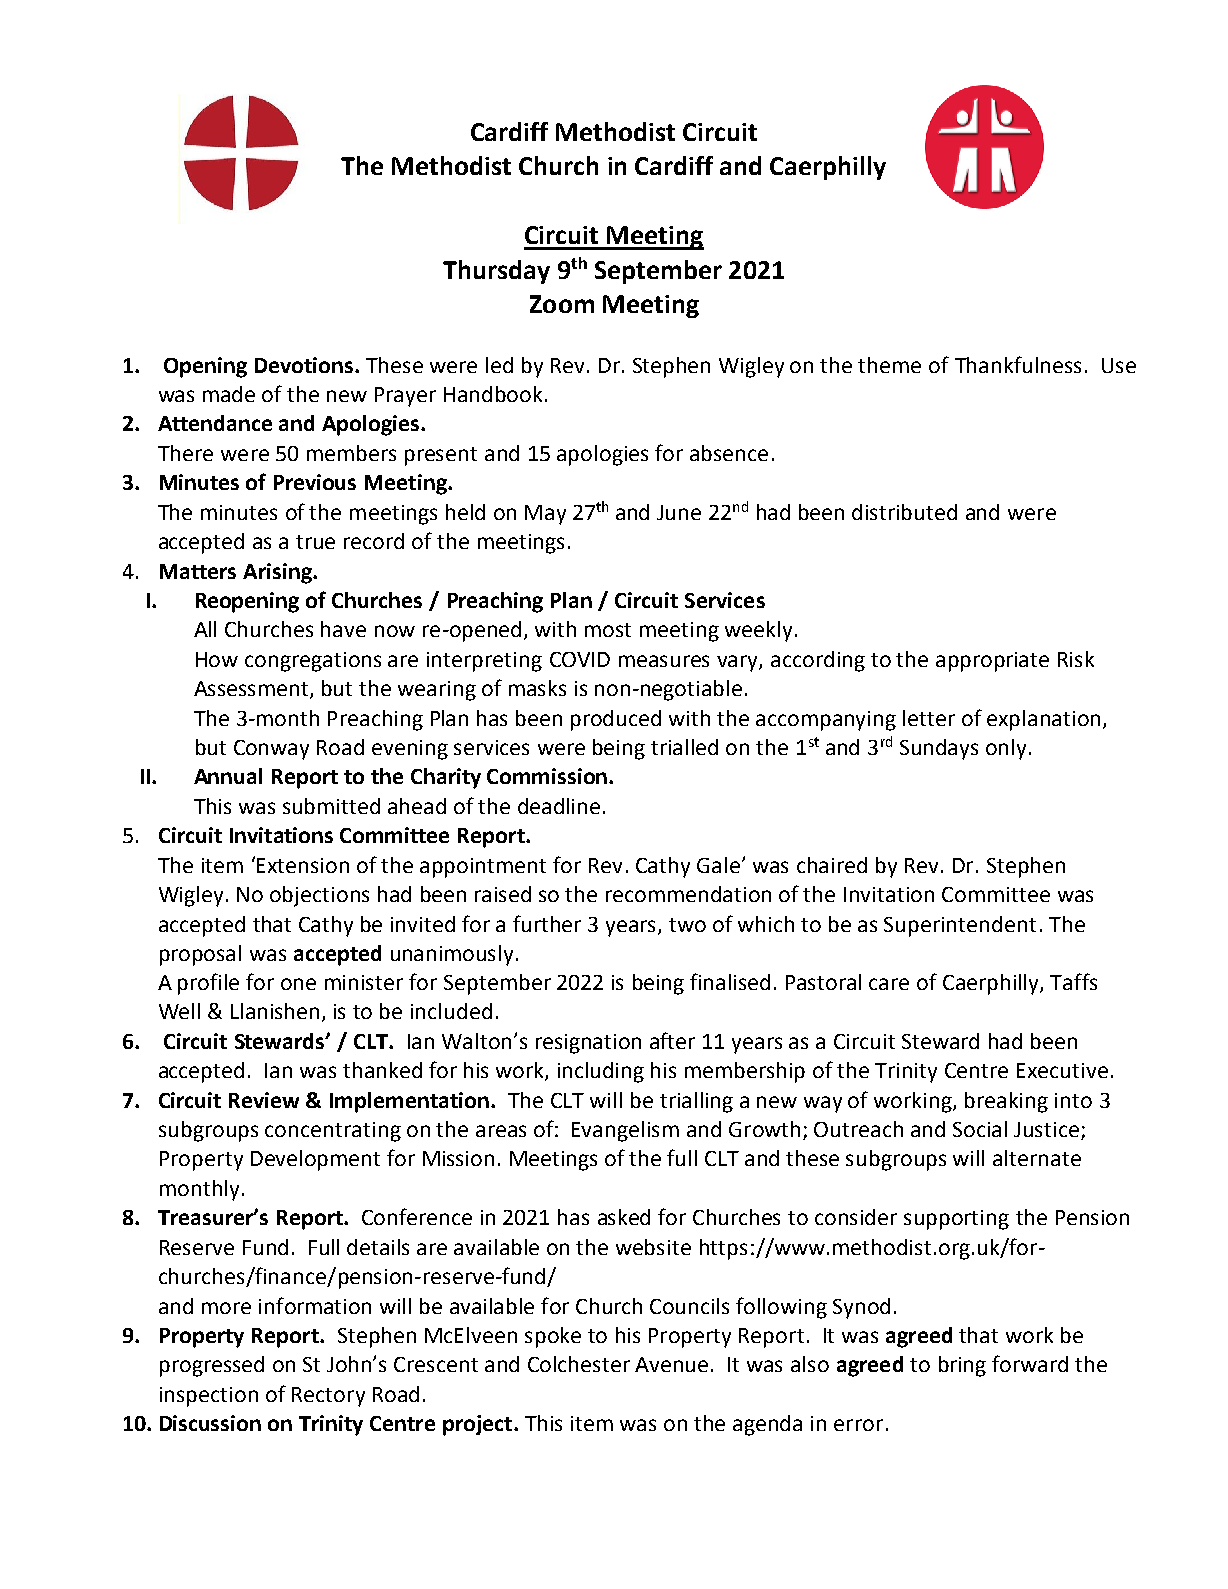 This screenshot has height=1589, width=1228. Describe the element at coordinates (305, 365) in the screenshot. I see `Devotions` at that location.
